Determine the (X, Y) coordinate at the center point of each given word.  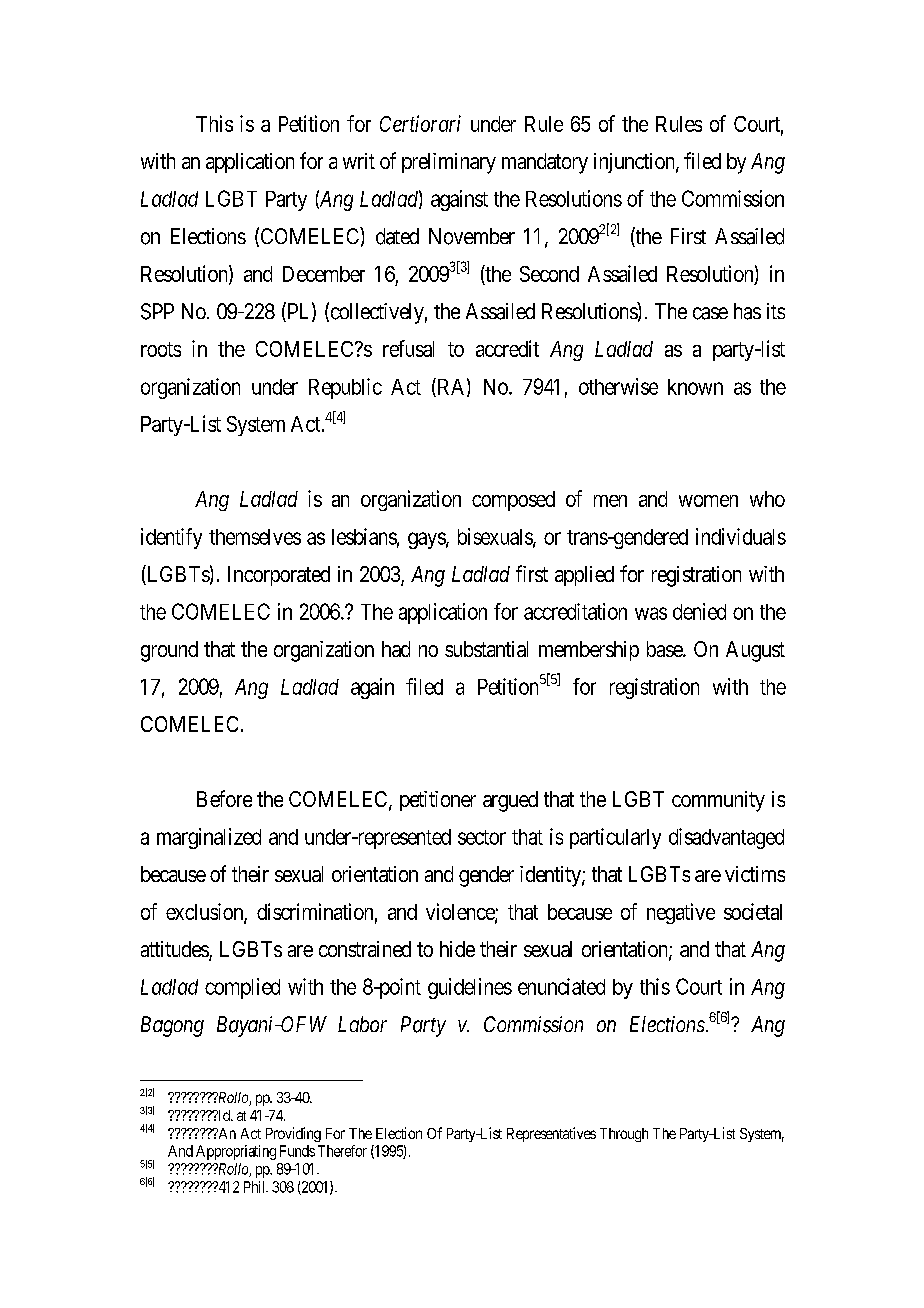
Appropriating (236, 1152)
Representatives (551, 1134)
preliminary (449, 163)
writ (359, 161)
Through (624, 1135)
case (710, 313)
